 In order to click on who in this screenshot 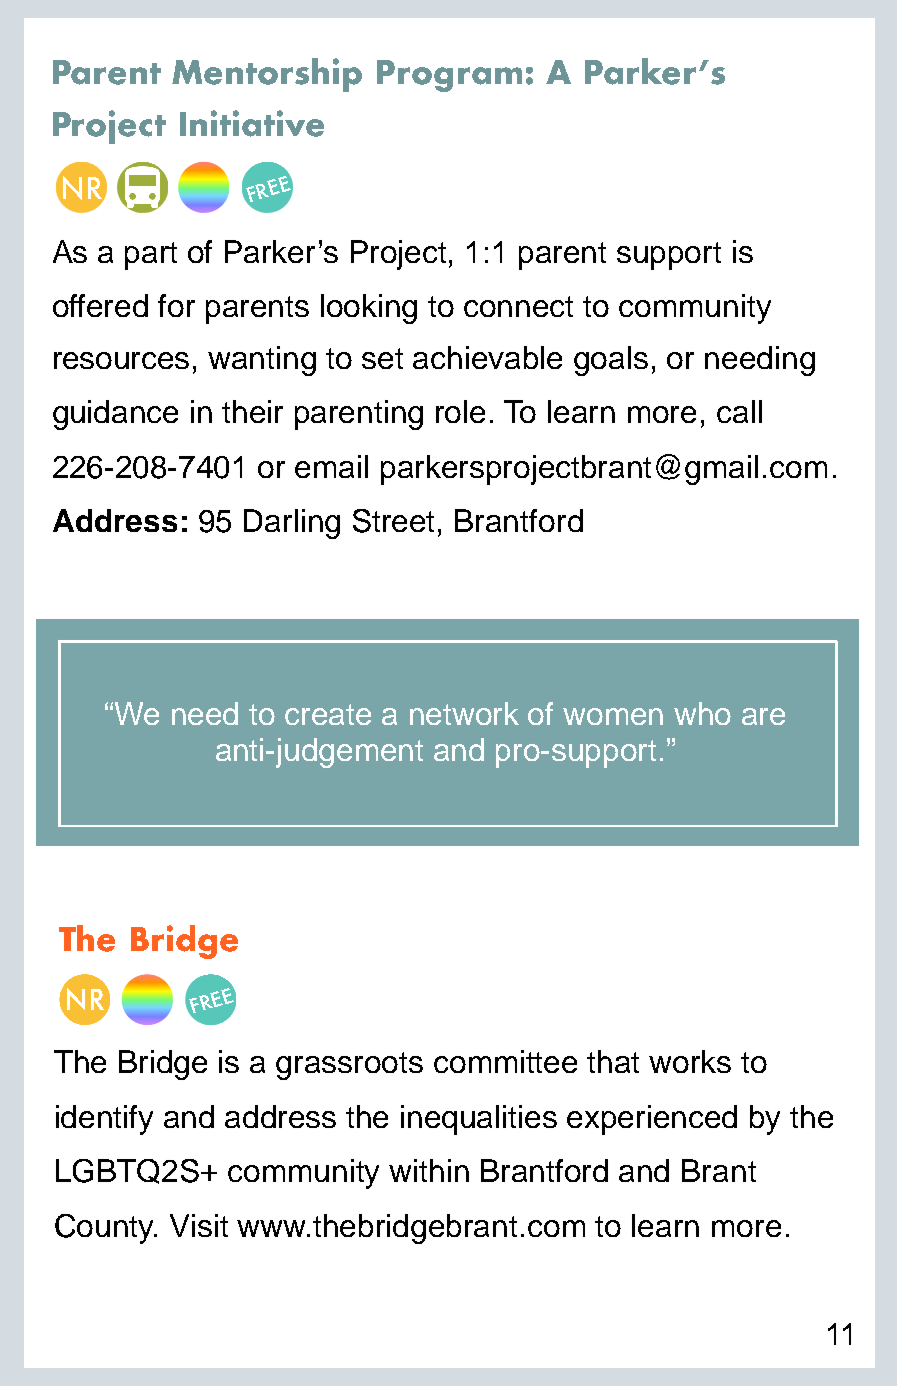, I will do `click(702, 713)`.
